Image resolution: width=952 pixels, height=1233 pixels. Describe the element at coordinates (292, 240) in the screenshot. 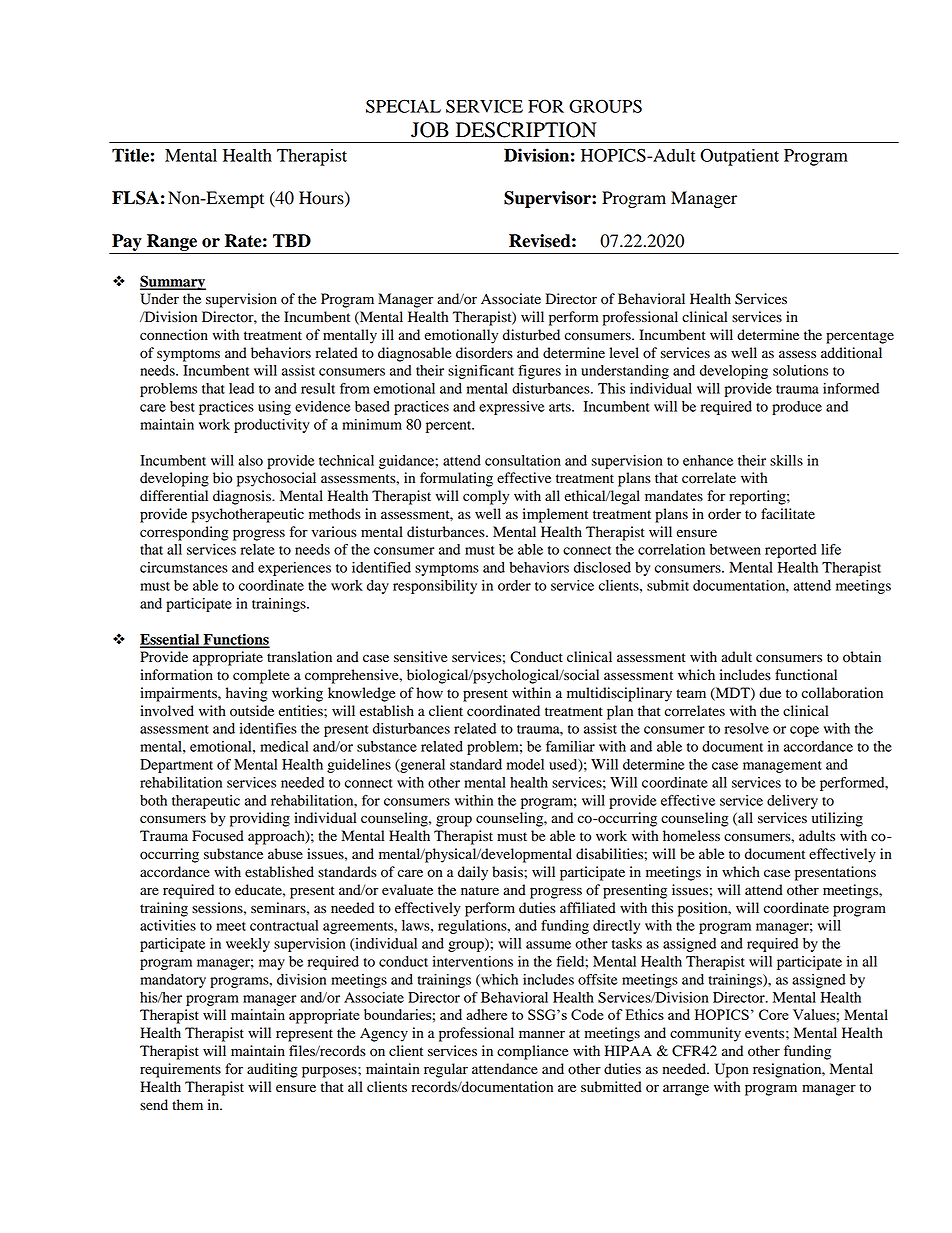

I see `TBD` at that location.
